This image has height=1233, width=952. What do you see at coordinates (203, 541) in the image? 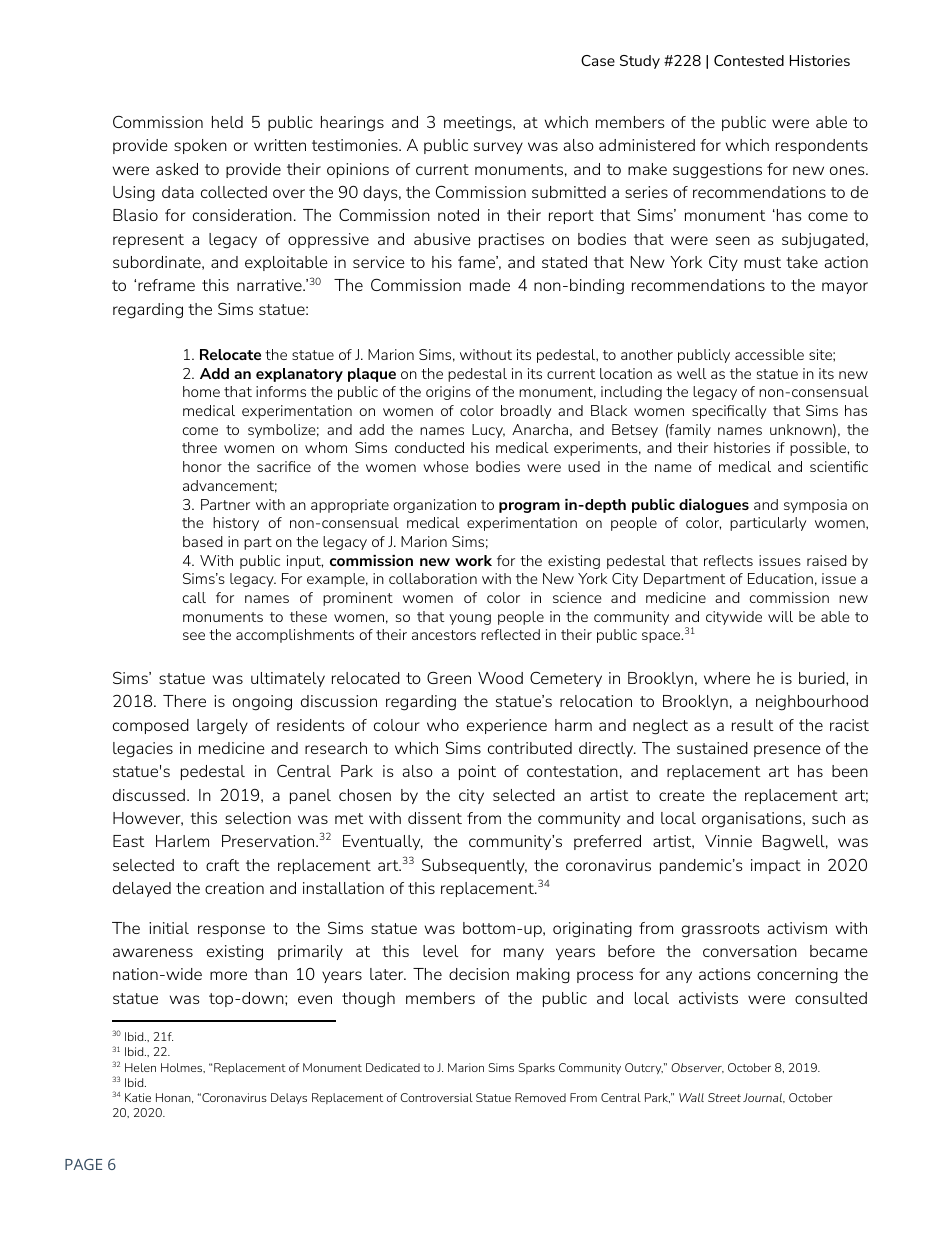
I see `based` at bounding box center [203, 541].
